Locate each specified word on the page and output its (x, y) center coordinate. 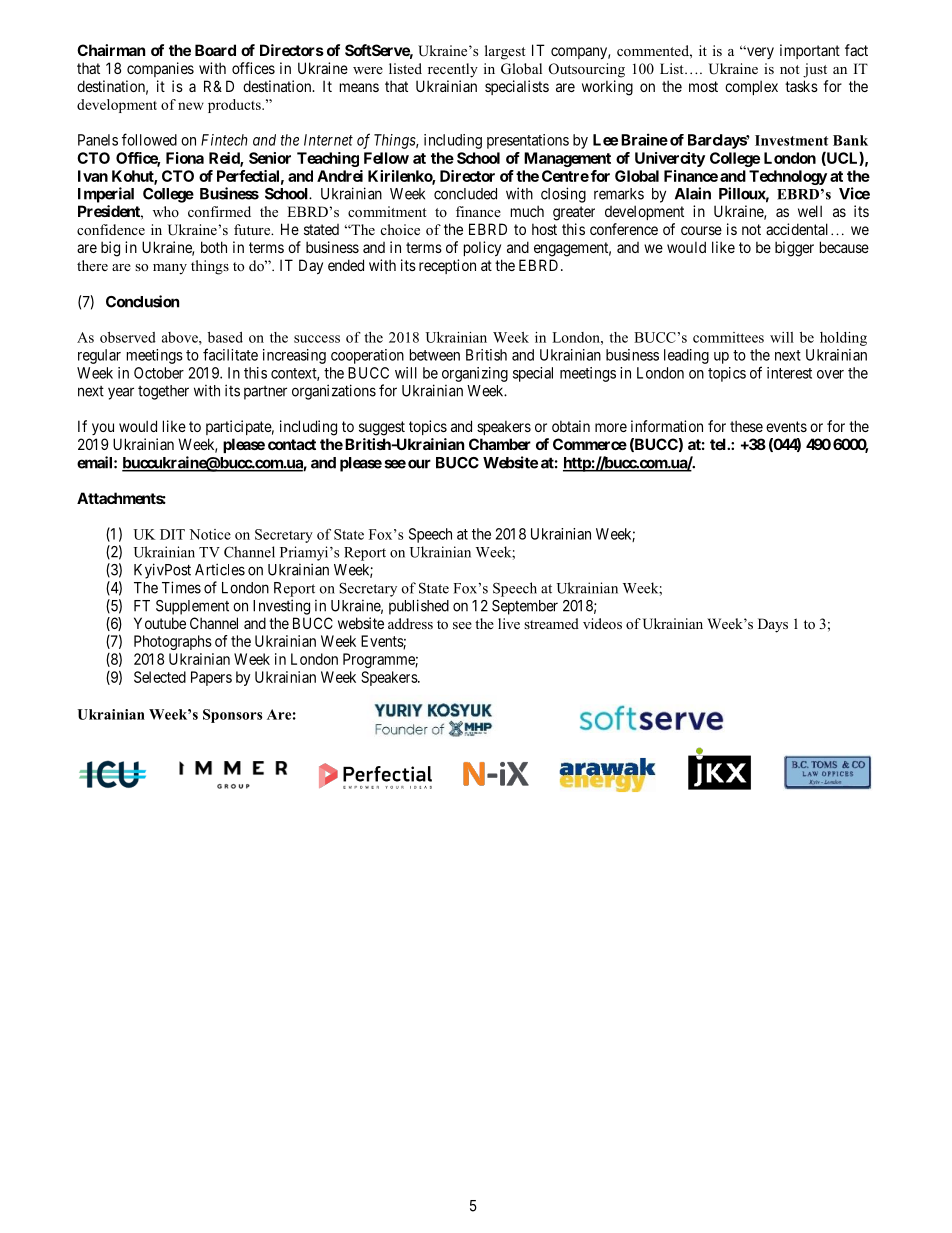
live (509, 623)
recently (453, 70)
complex (751, 87)
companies (160, 69)
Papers (211, 678)
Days (773, 625)
